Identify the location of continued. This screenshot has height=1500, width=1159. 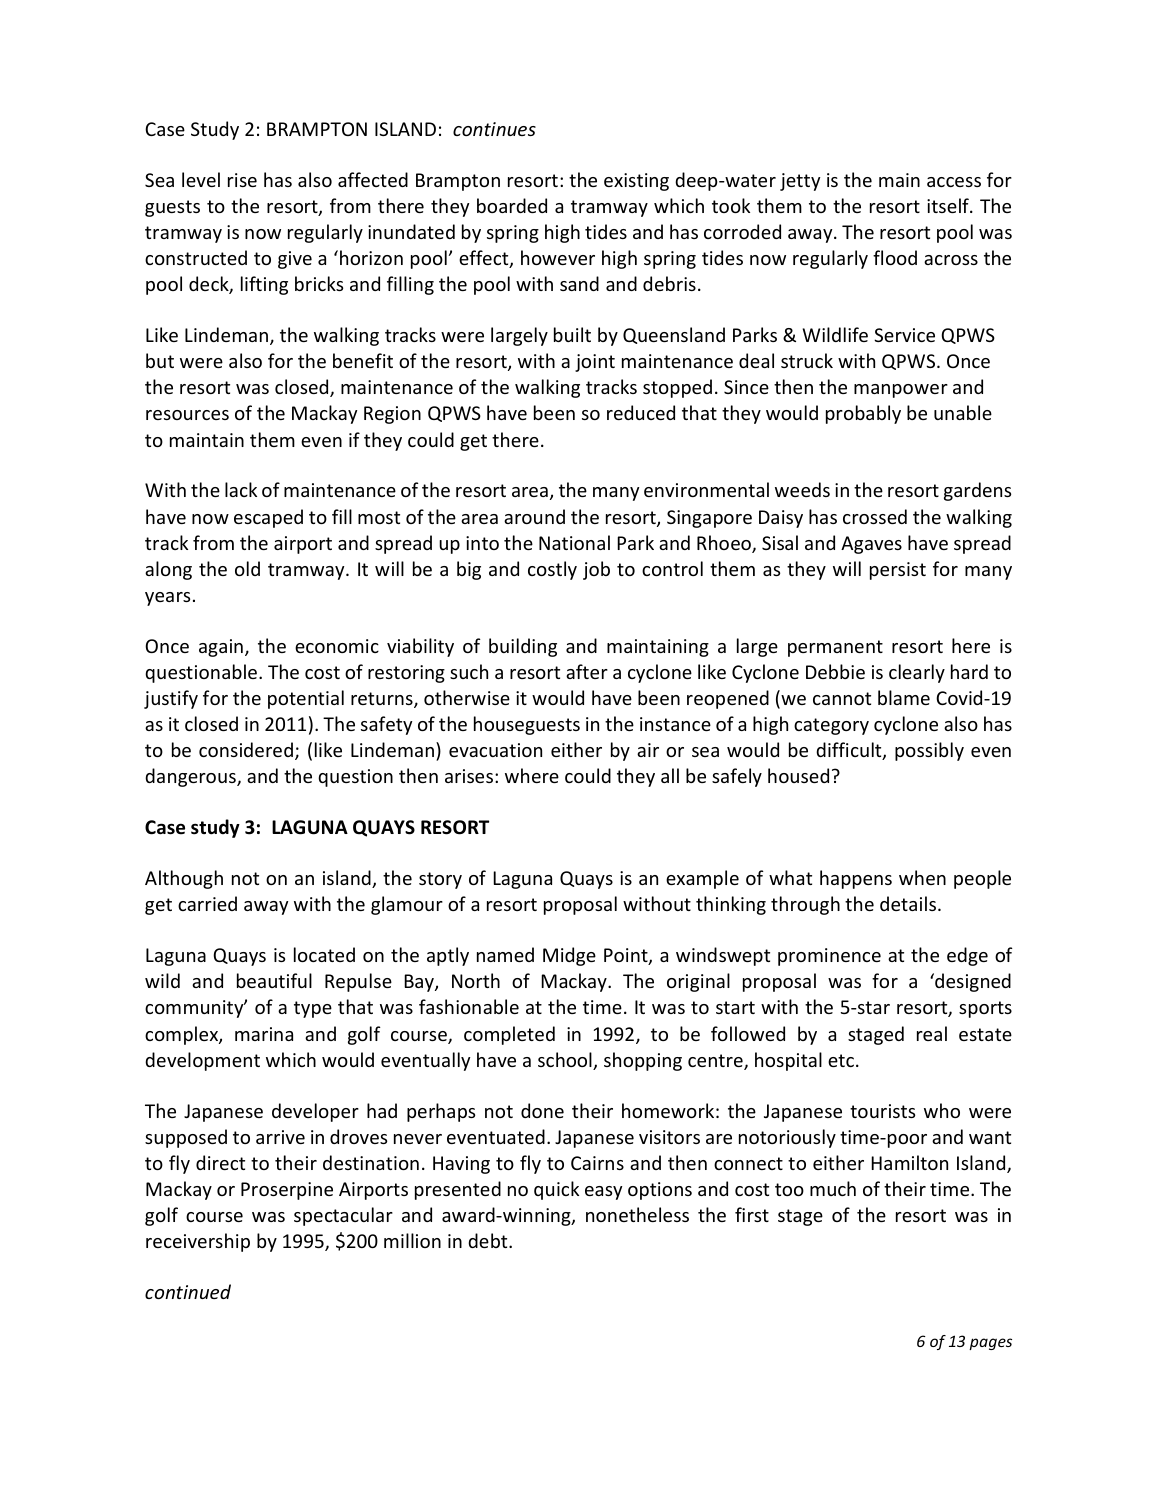
(188, 1291).
